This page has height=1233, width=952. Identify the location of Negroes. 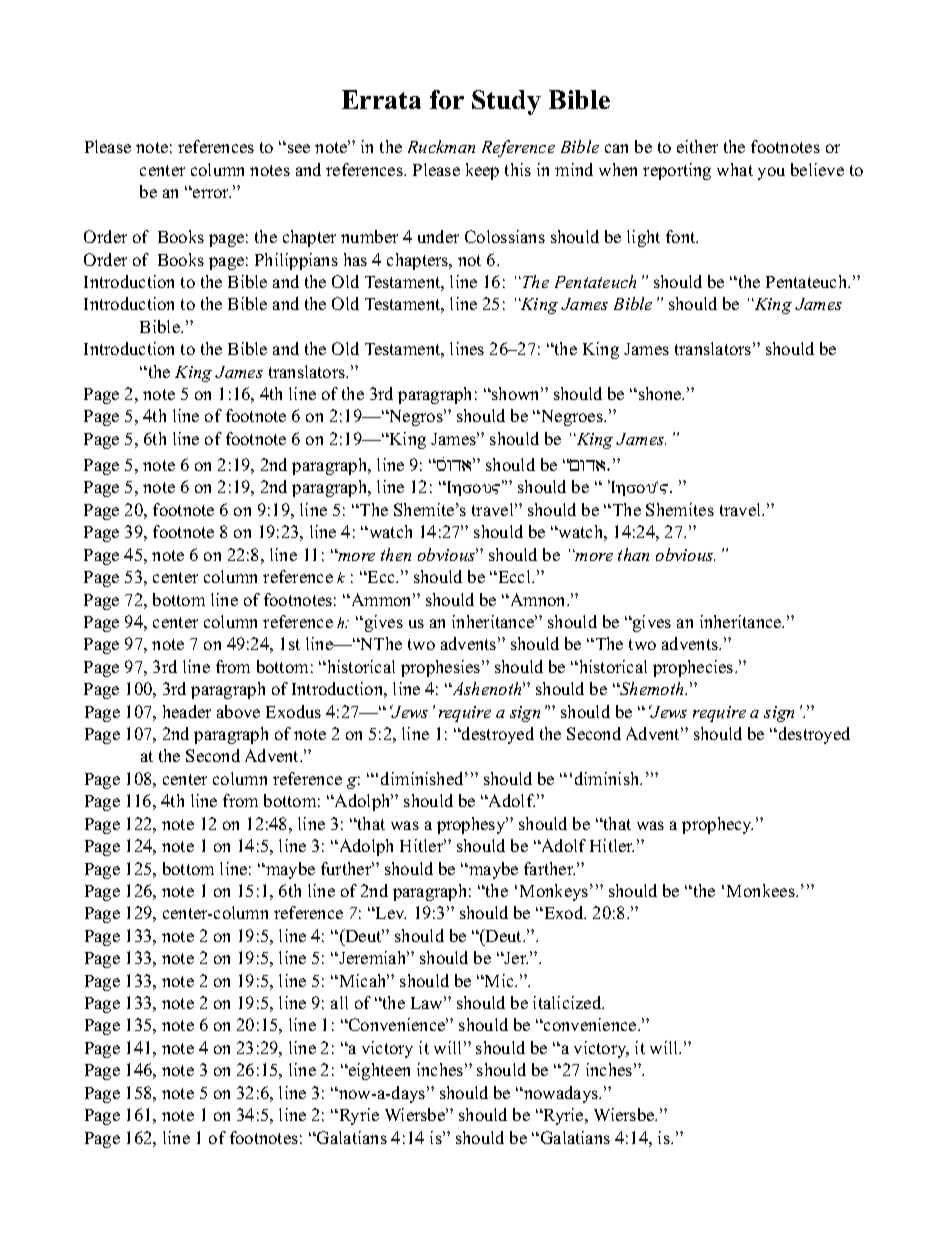
(572, 418).
